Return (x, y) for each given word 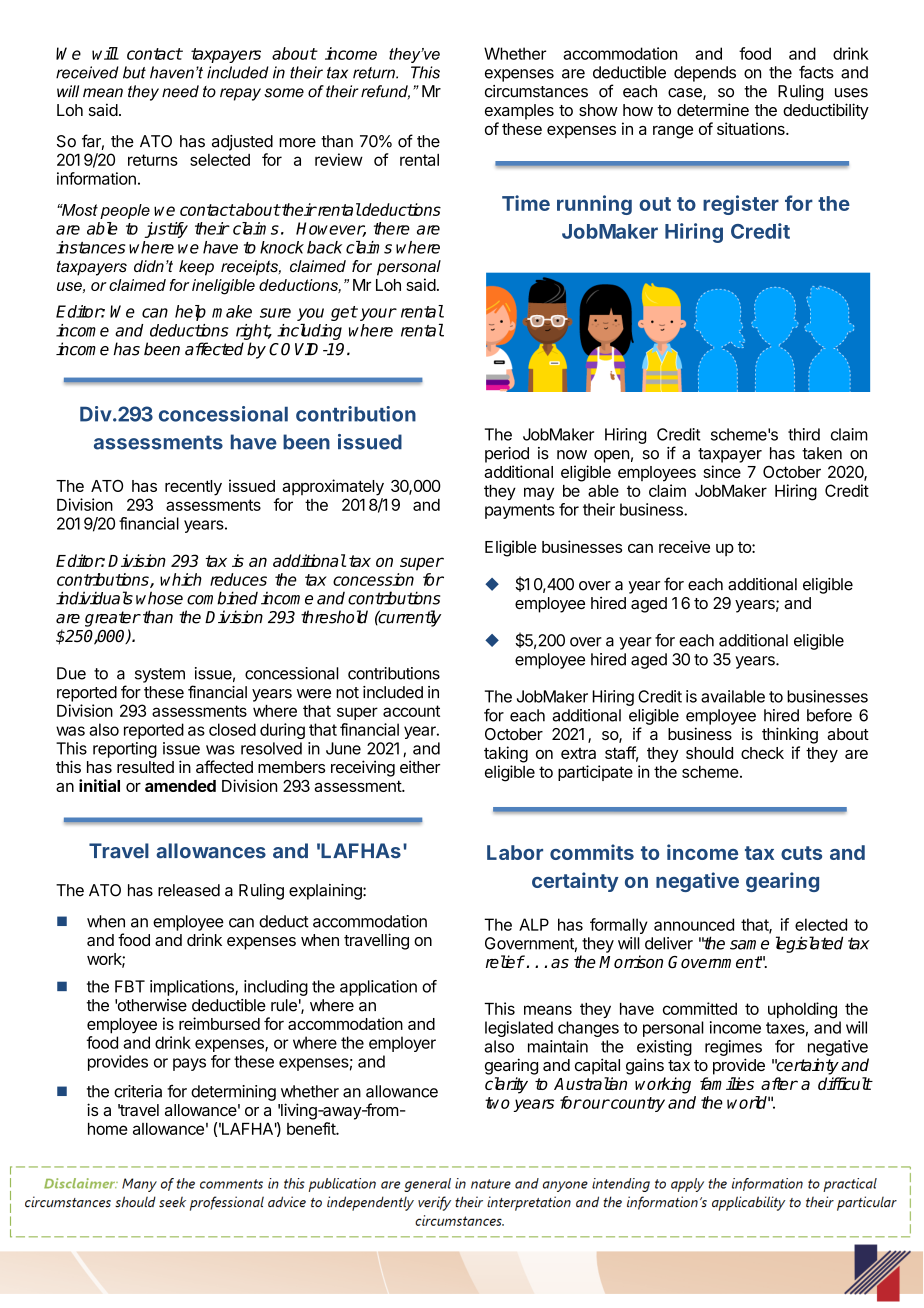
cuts (801, 853)
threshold (334, 617)
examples (519, 112)
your (378, 314)
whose (159, 598)
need (180, 91)
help (190, 313)
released (189, 890)
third (804, 434)
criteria (138, 1091)
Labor (515, 852)
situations (752, 128)
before (829, 715)
